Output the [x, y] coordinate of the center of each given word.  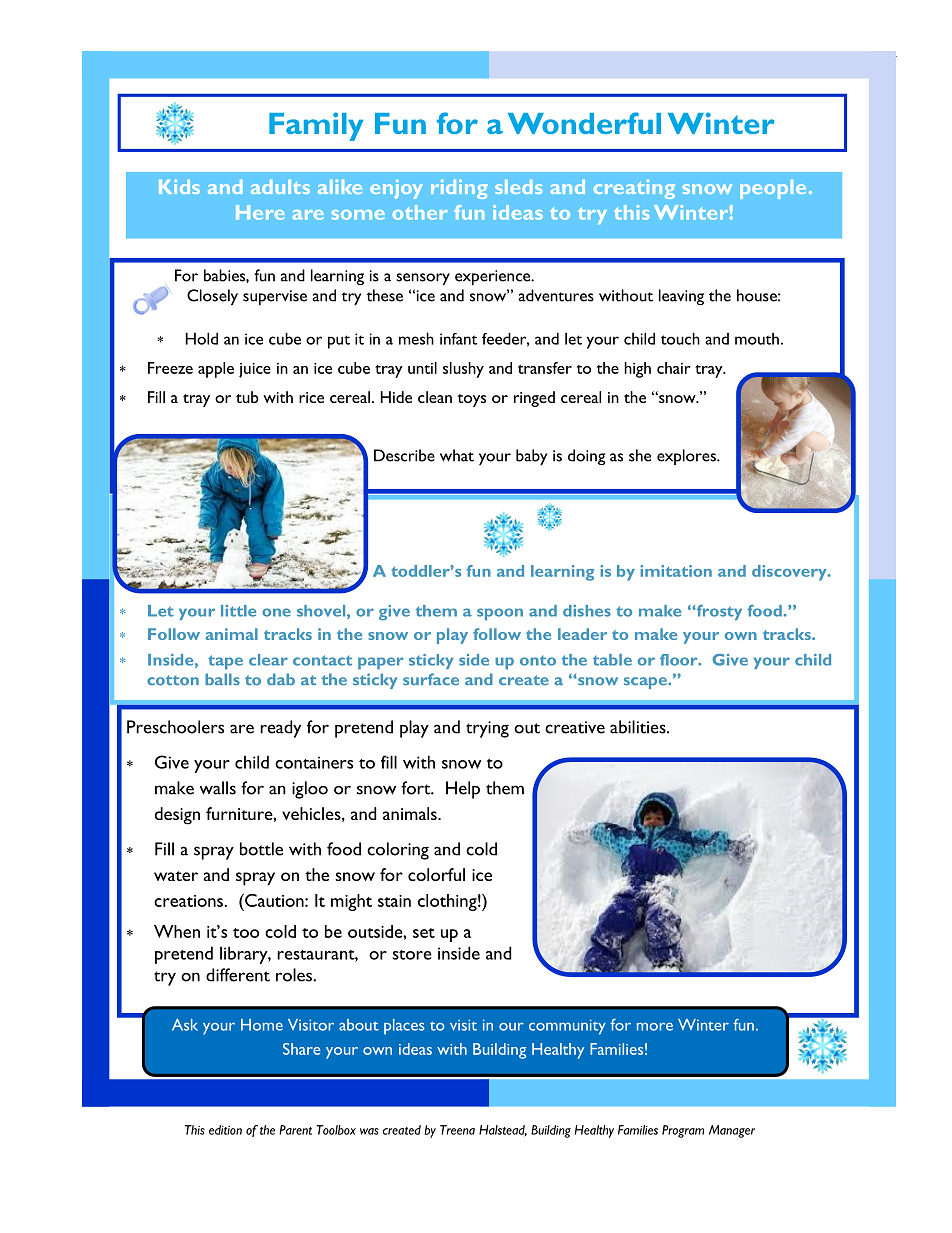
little [238, 611]
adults [280, 187]
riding [459, 189]
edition [225, 1130]
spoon [500, 614]
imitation [676, 571]
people [773, 189]
